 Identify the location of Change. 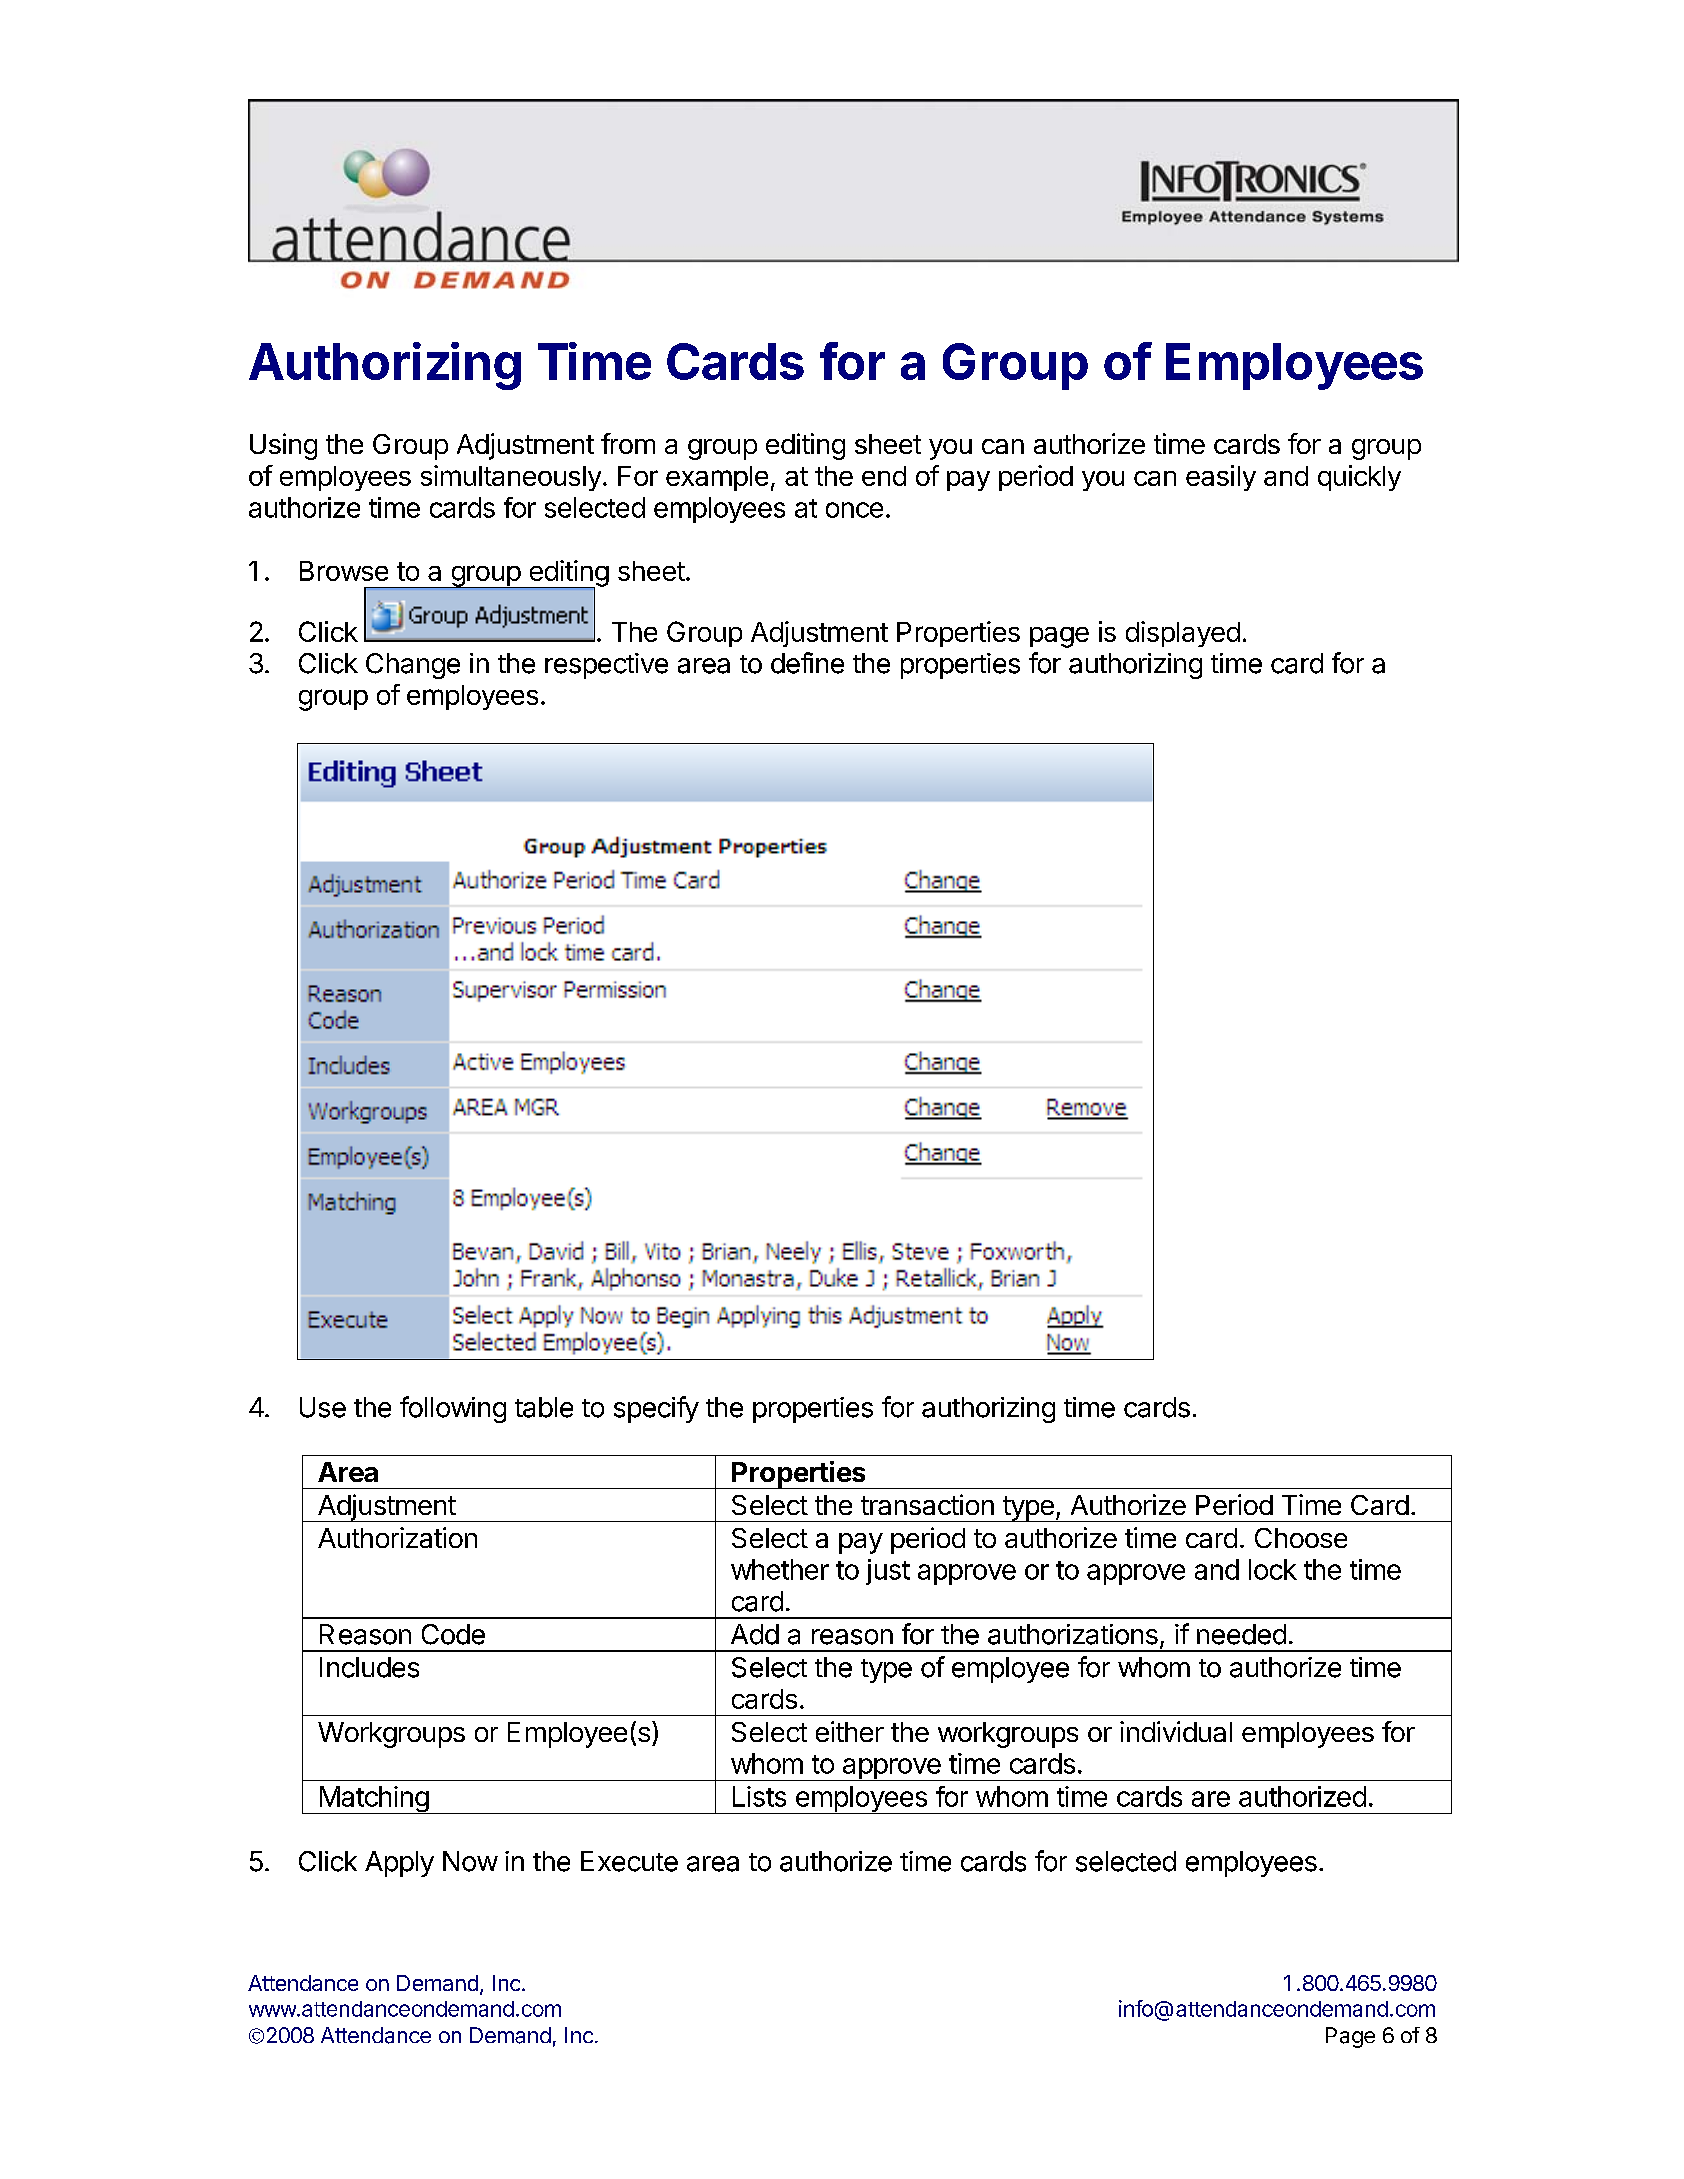
(413, 666).
